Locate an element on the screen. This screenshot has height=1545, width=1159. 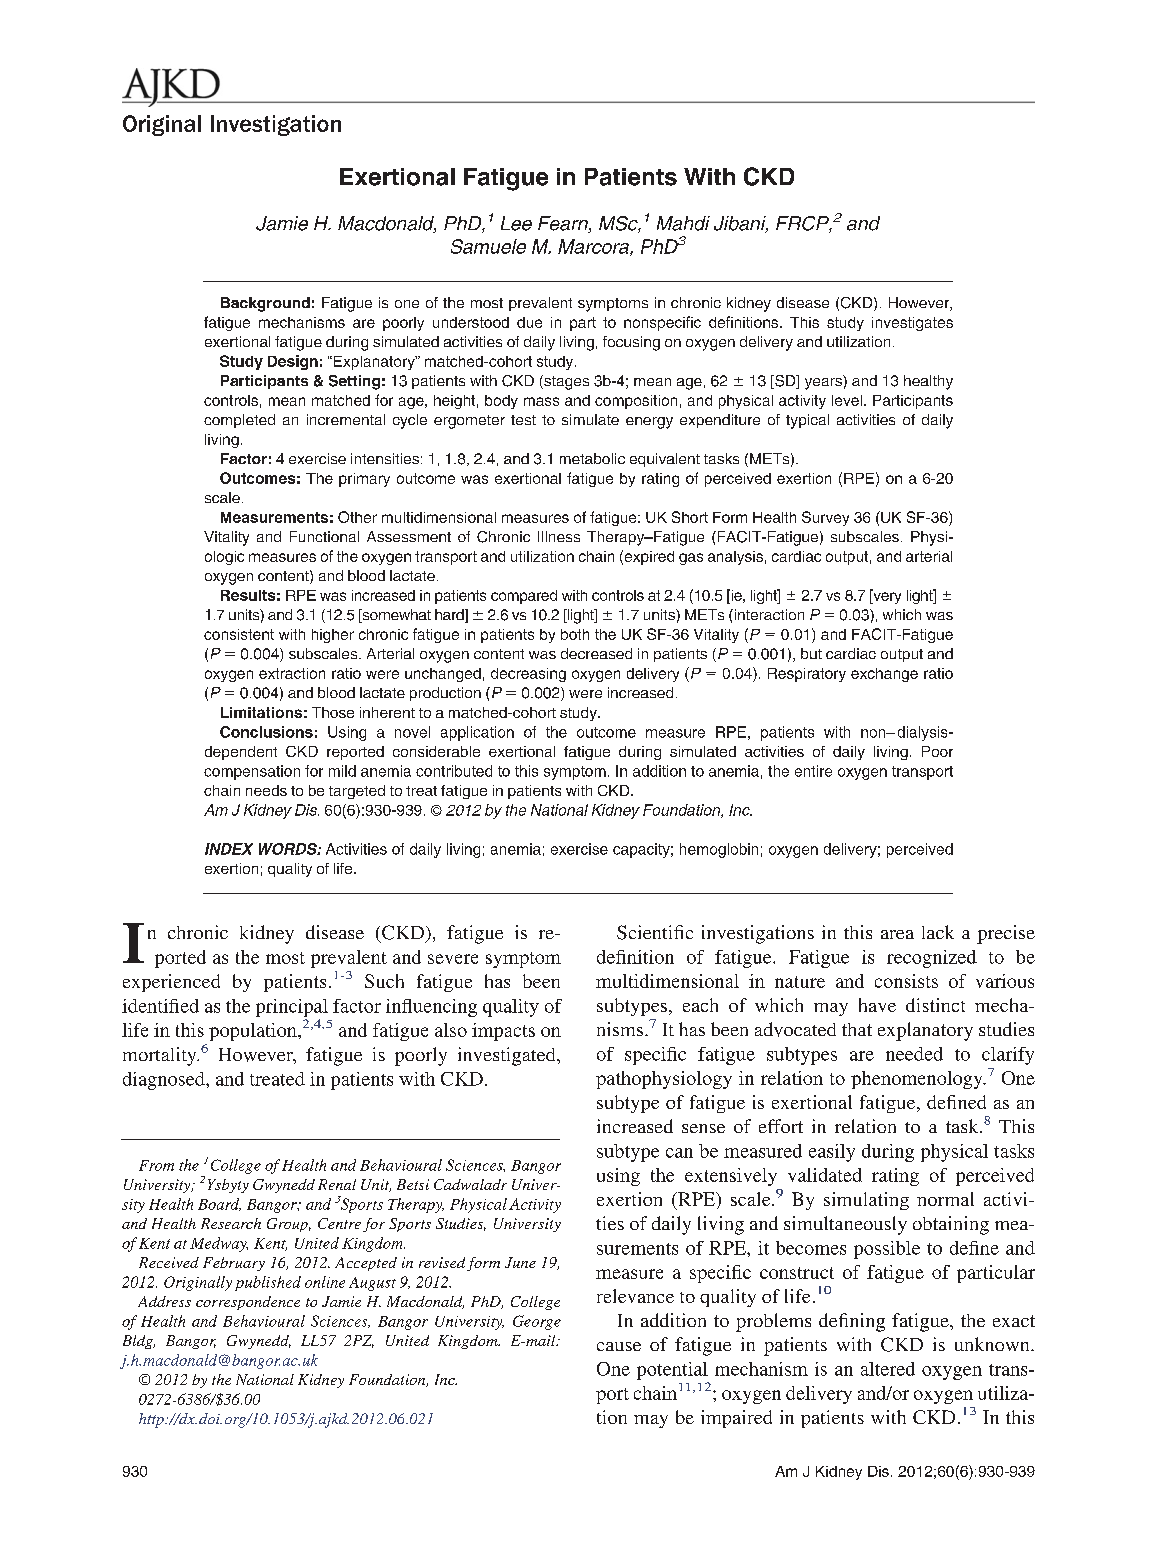
can is located at coordinates (679, 1153).
